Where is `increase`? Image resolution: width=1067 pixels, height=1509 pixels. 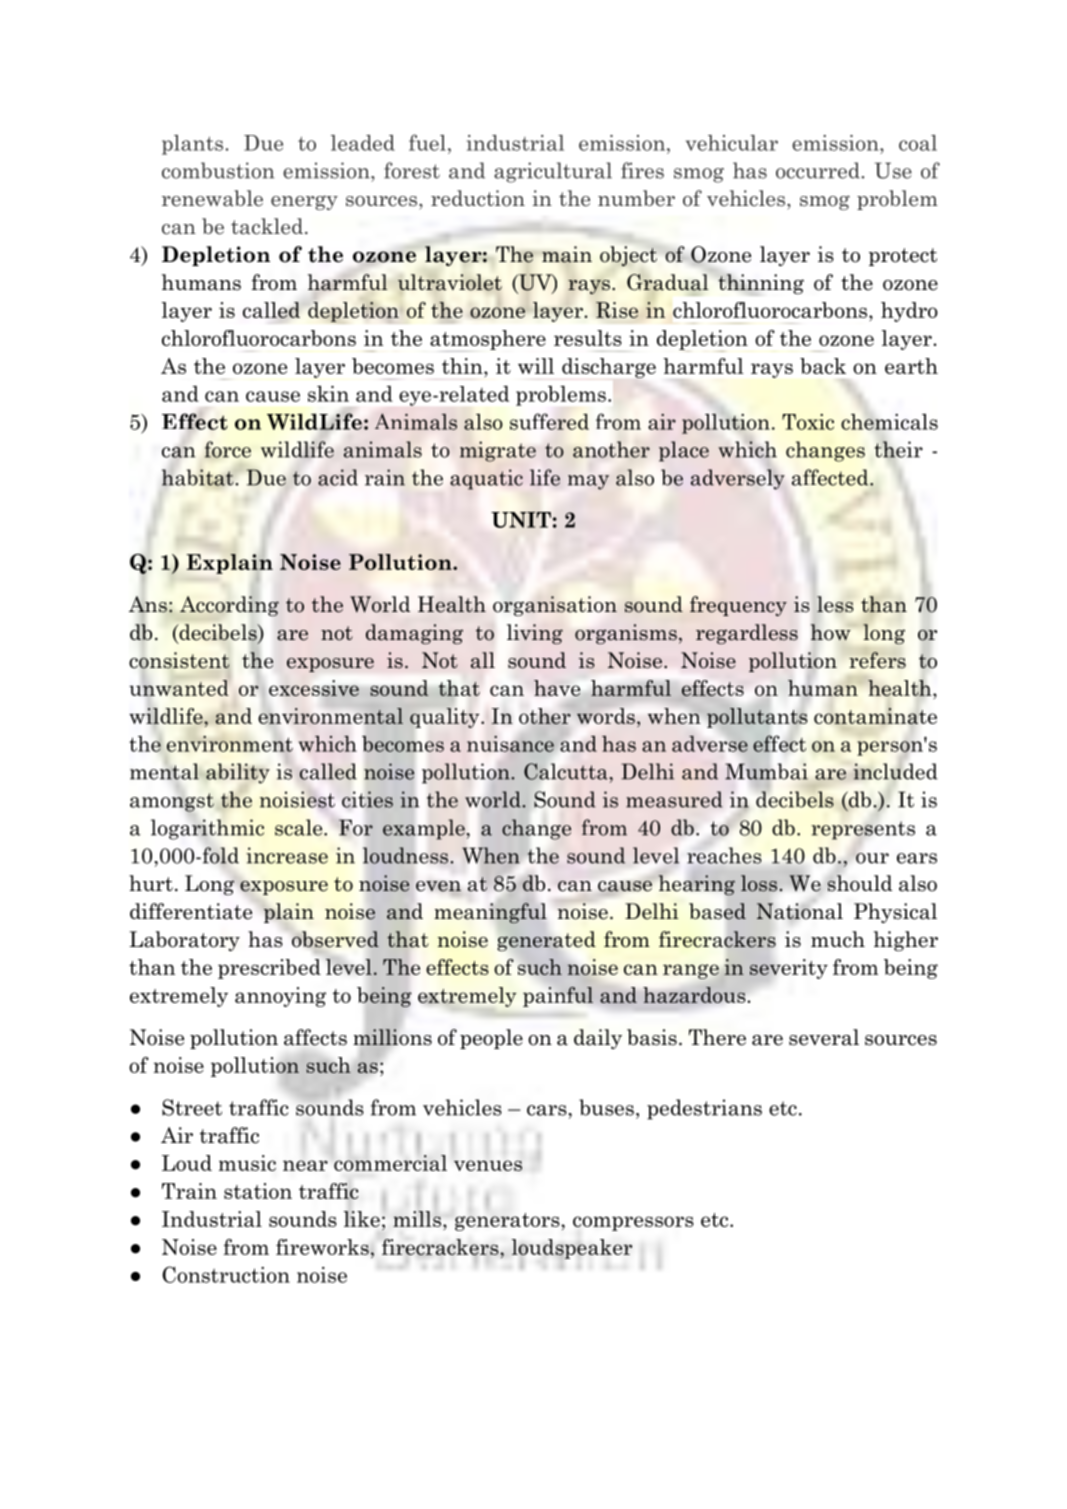 increase is located at coordinates (287, 855).
